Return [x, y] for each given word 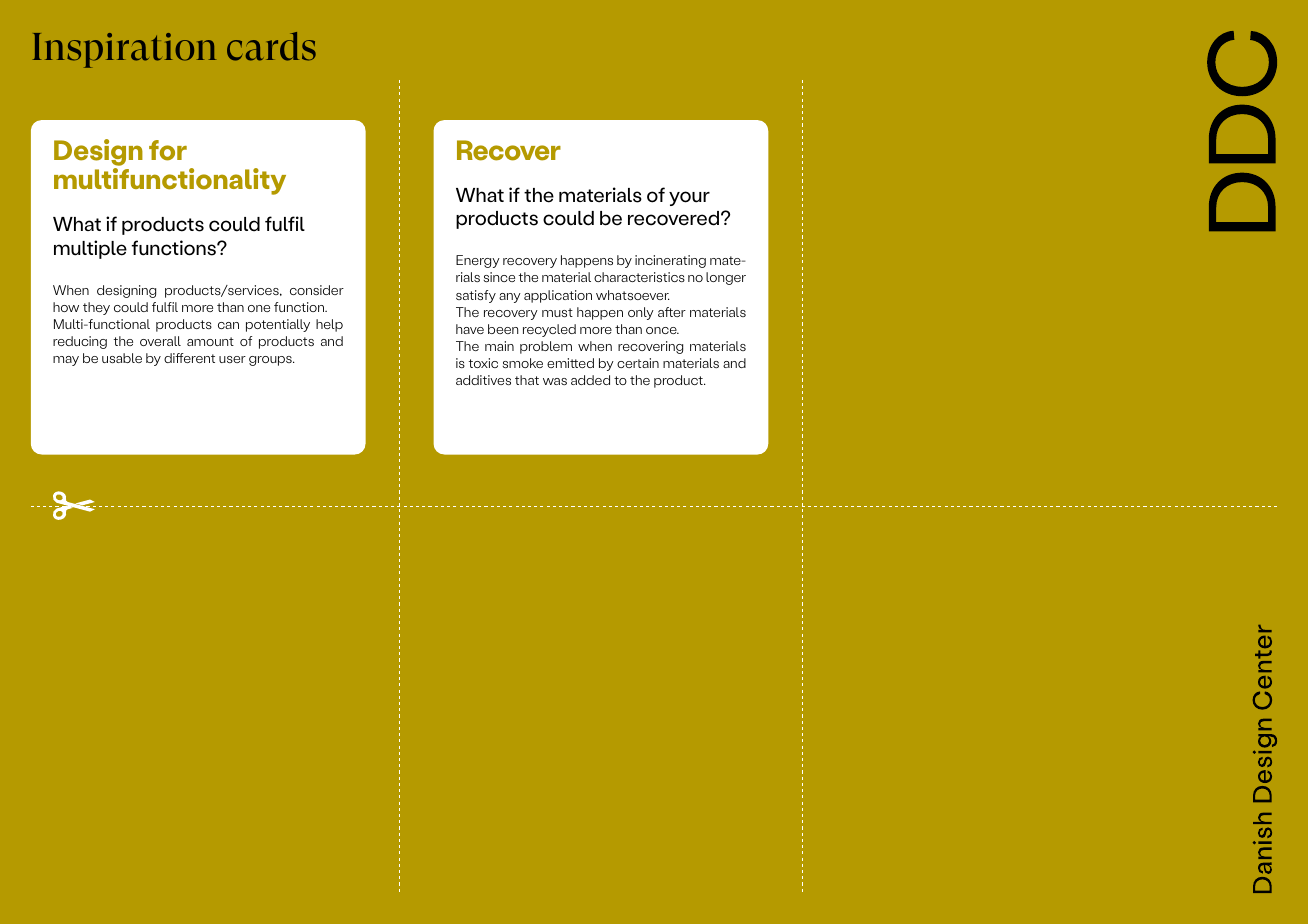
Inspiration [124, 50]
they [96, 308]
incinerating [670, 261]
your [689, 198]
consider [317, 290]
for [168, 150]
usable [122, 358]
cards [271, 46]
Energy [478, 261]
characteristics [639, 277]
